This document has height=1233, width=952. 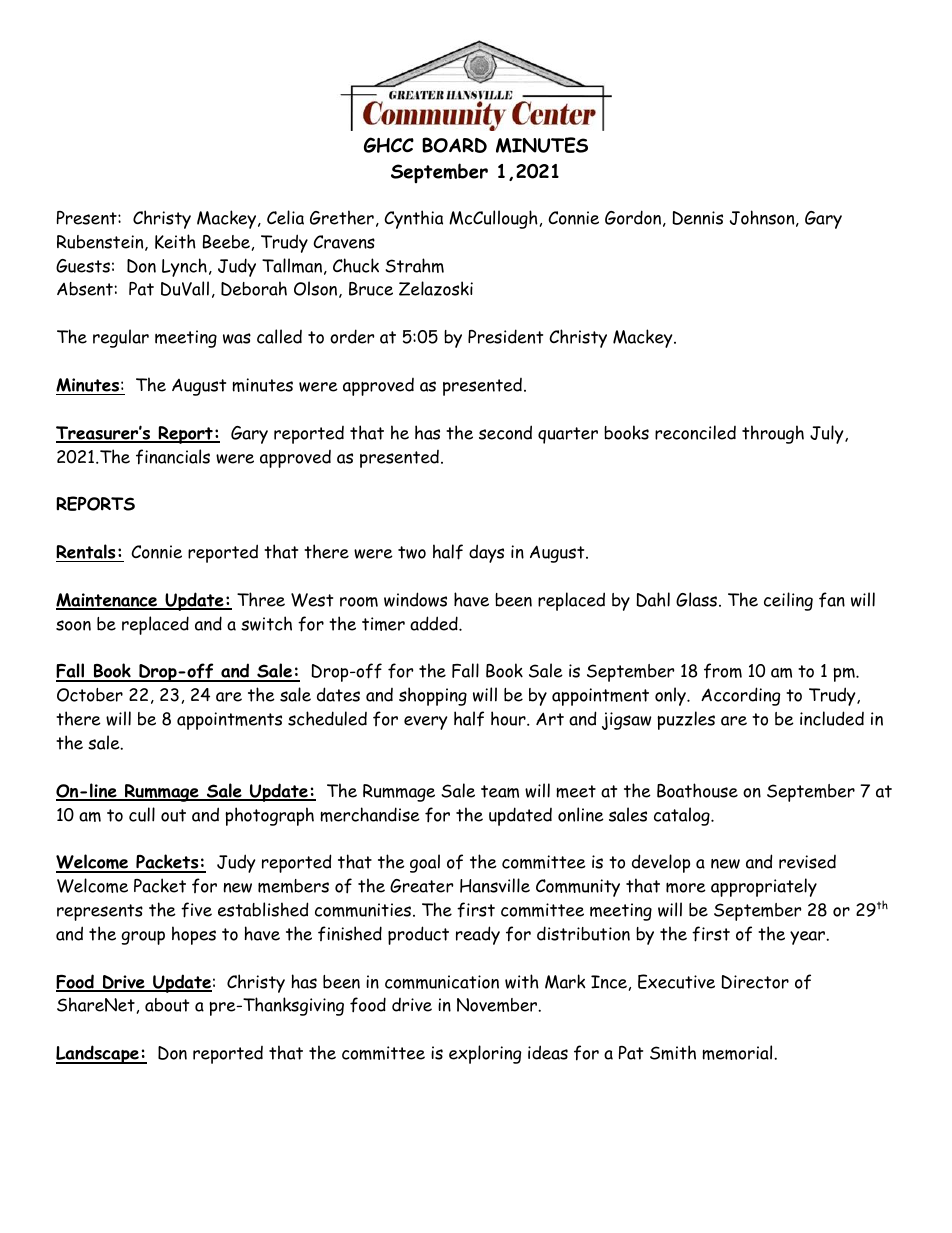 What do you see at coordinates (175, 241) in the document?
I see `Keith` at bounding box center [175, 241].
